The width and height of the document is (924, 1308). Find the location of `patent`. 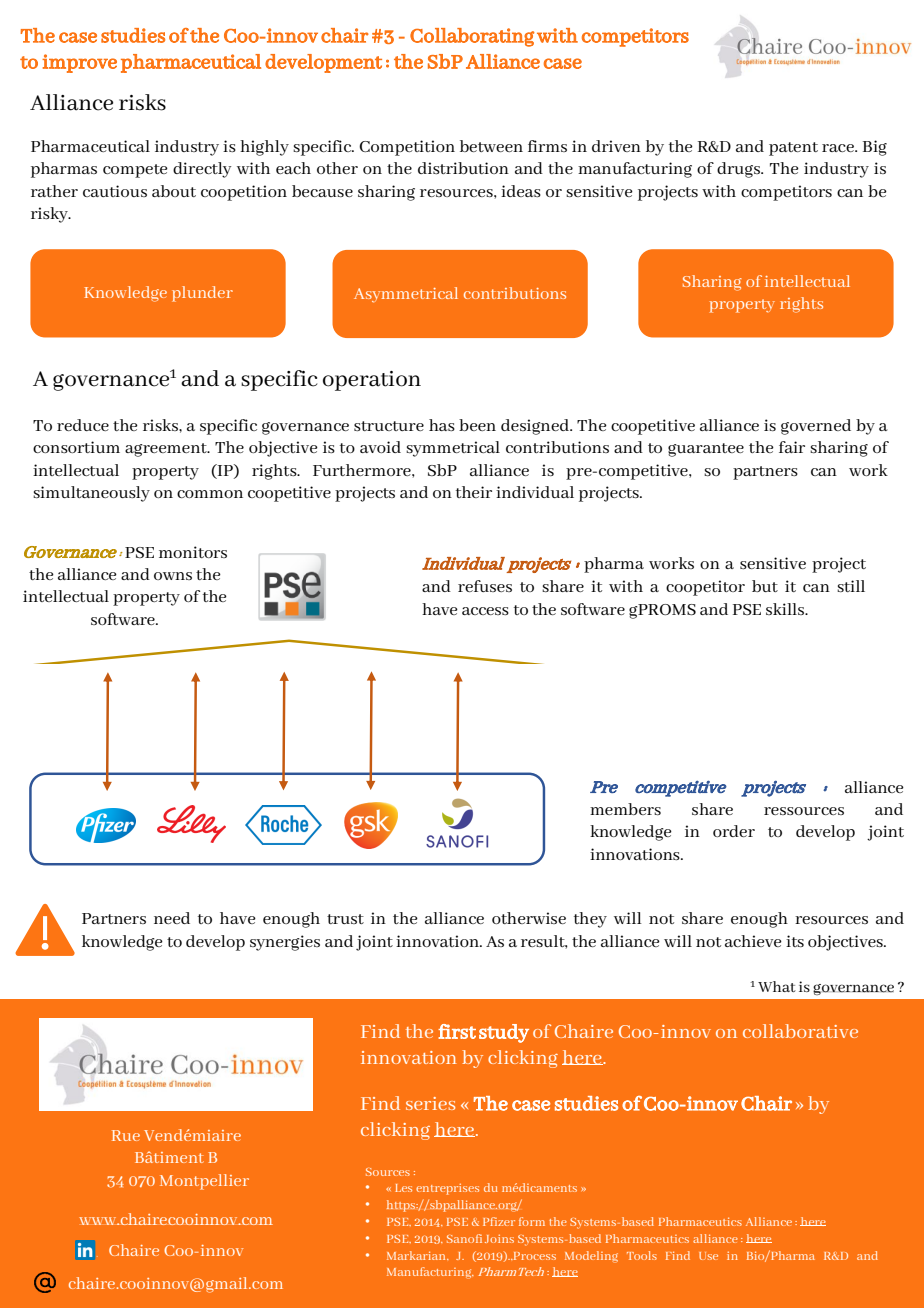

patent is located at coordinates (793, 149).
